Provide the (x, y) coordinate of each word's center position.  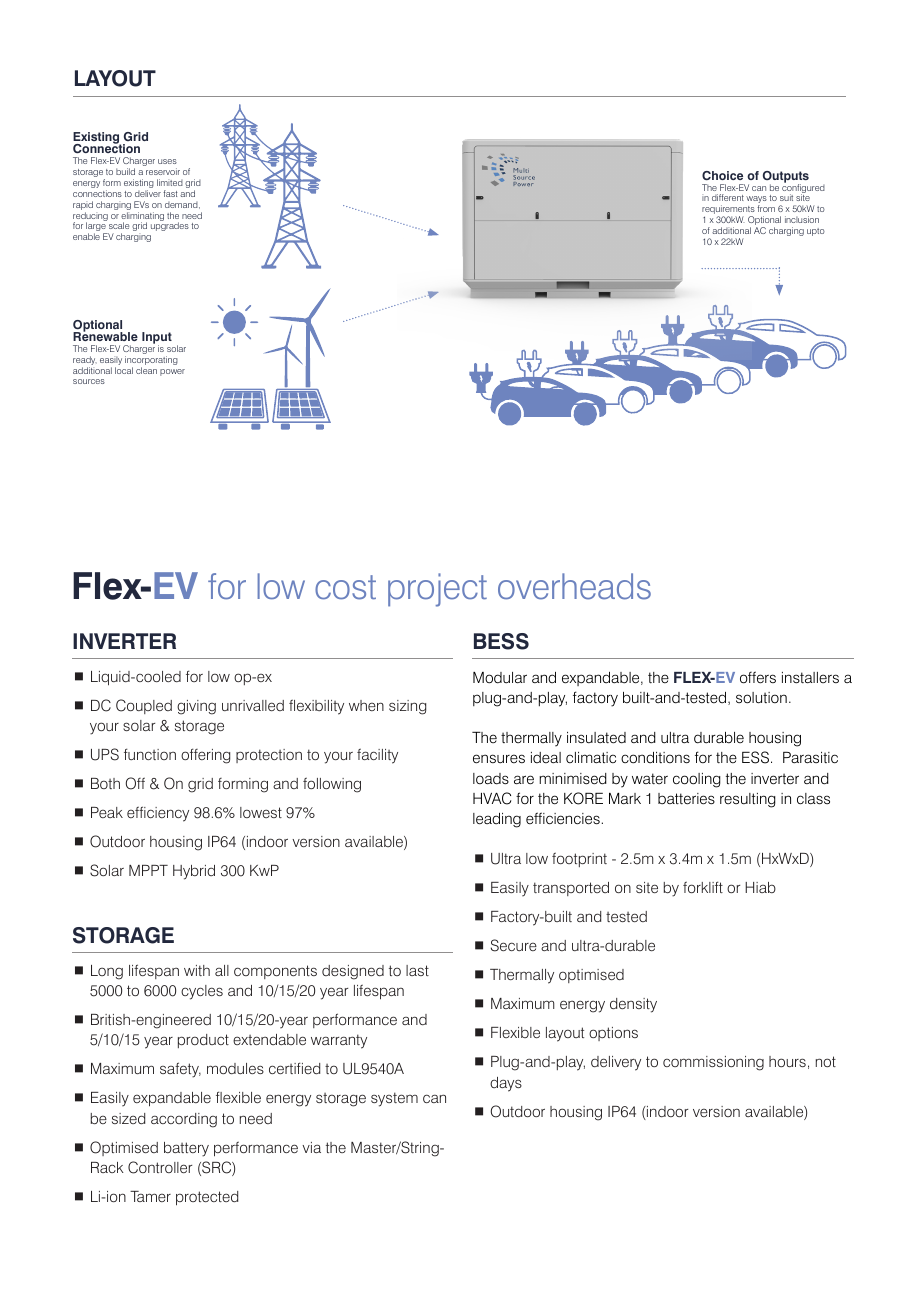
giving (196, 707)
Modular (500, 678)
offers (758, 677)
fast (170, 193)
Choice (722, 175)
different (728, 197)
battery (186, 1149)
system (394, 1099)
